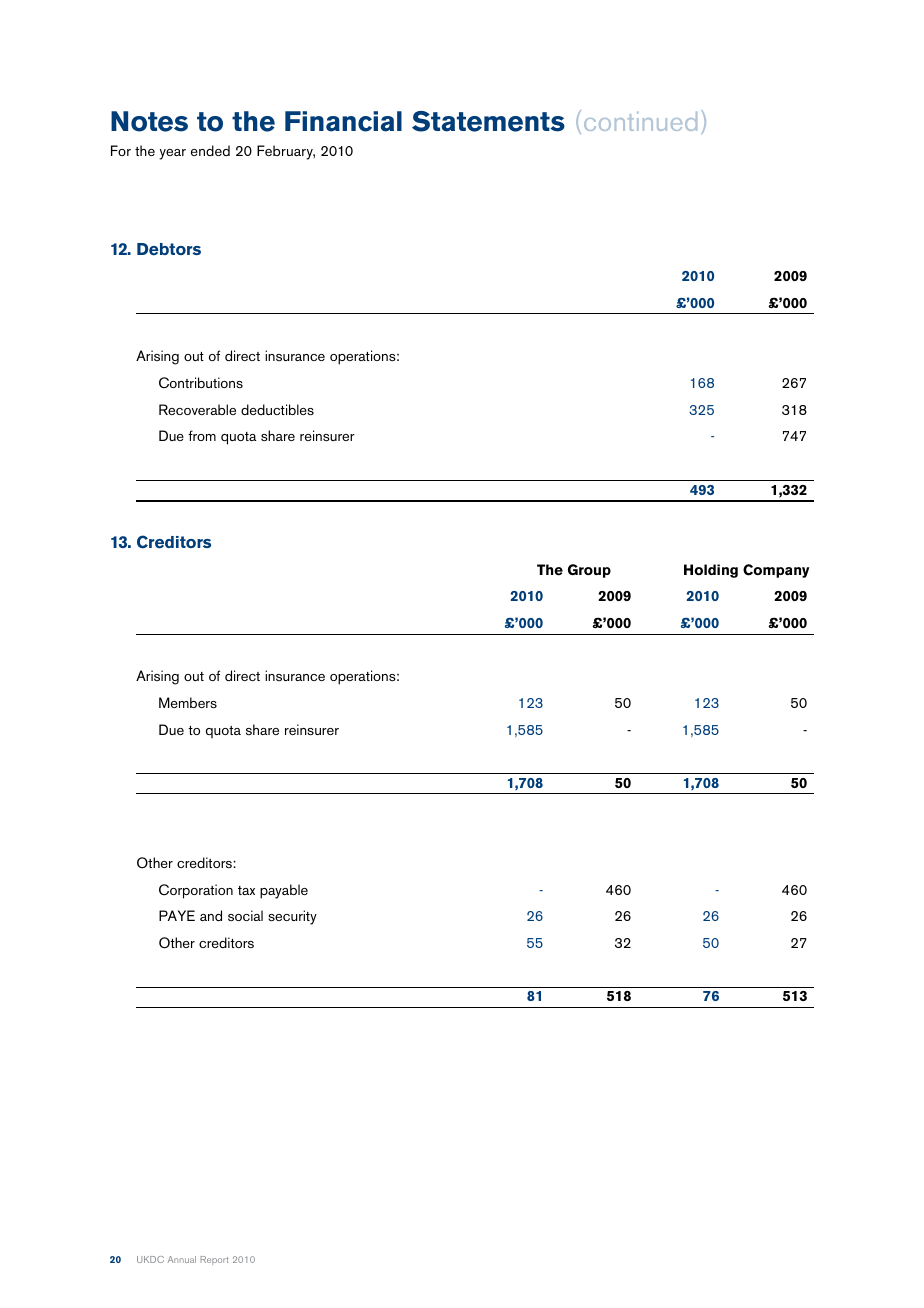  I want to click on Holding, so click(711, 571).
